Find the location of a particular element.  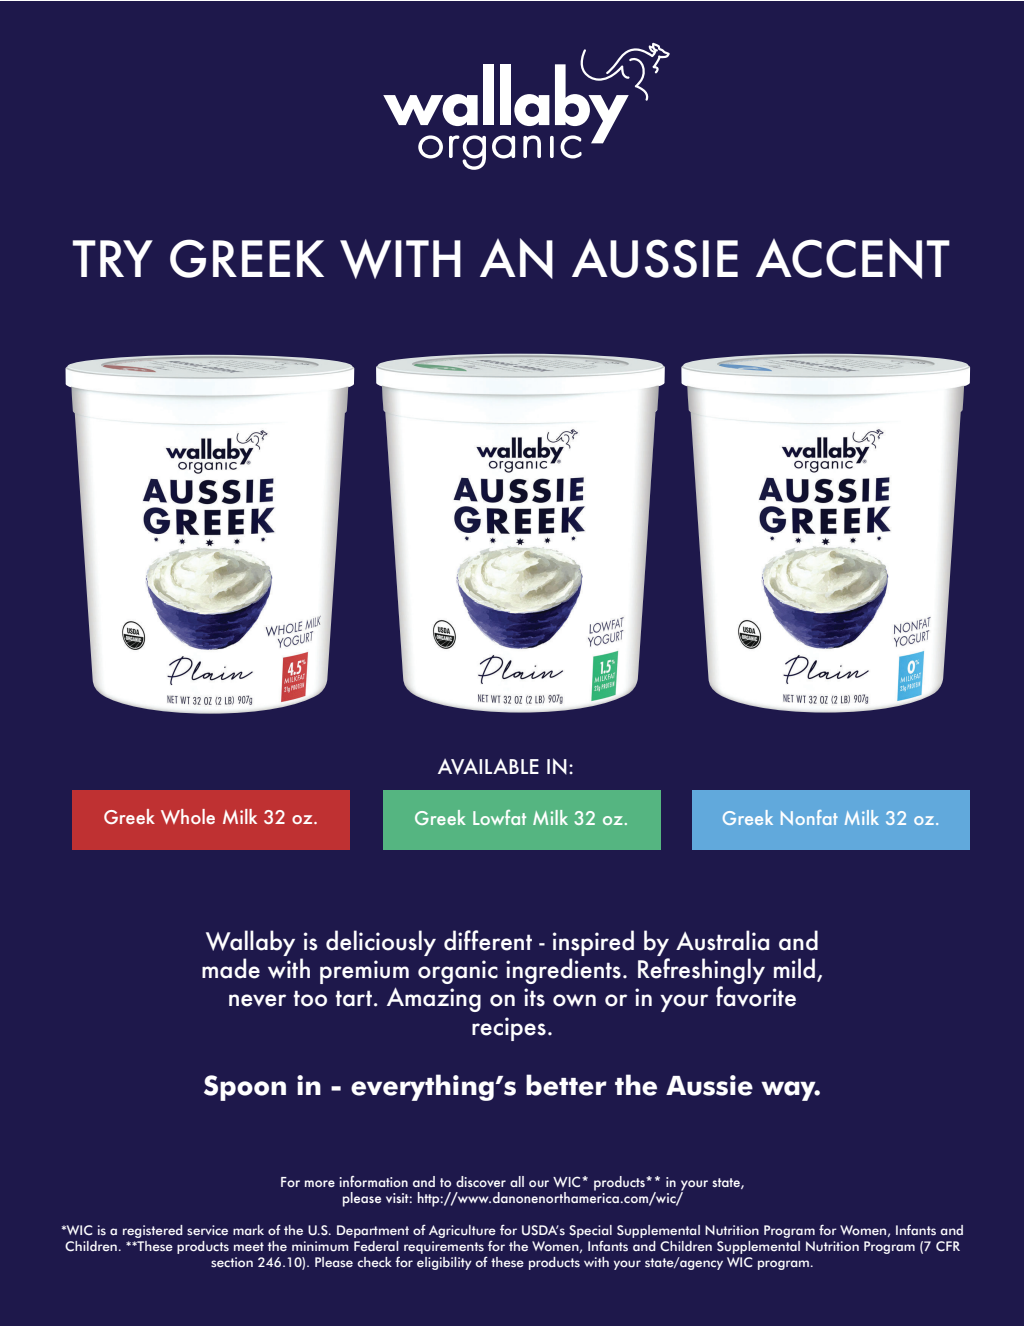

Whole is located at coordinates (188, 816).
